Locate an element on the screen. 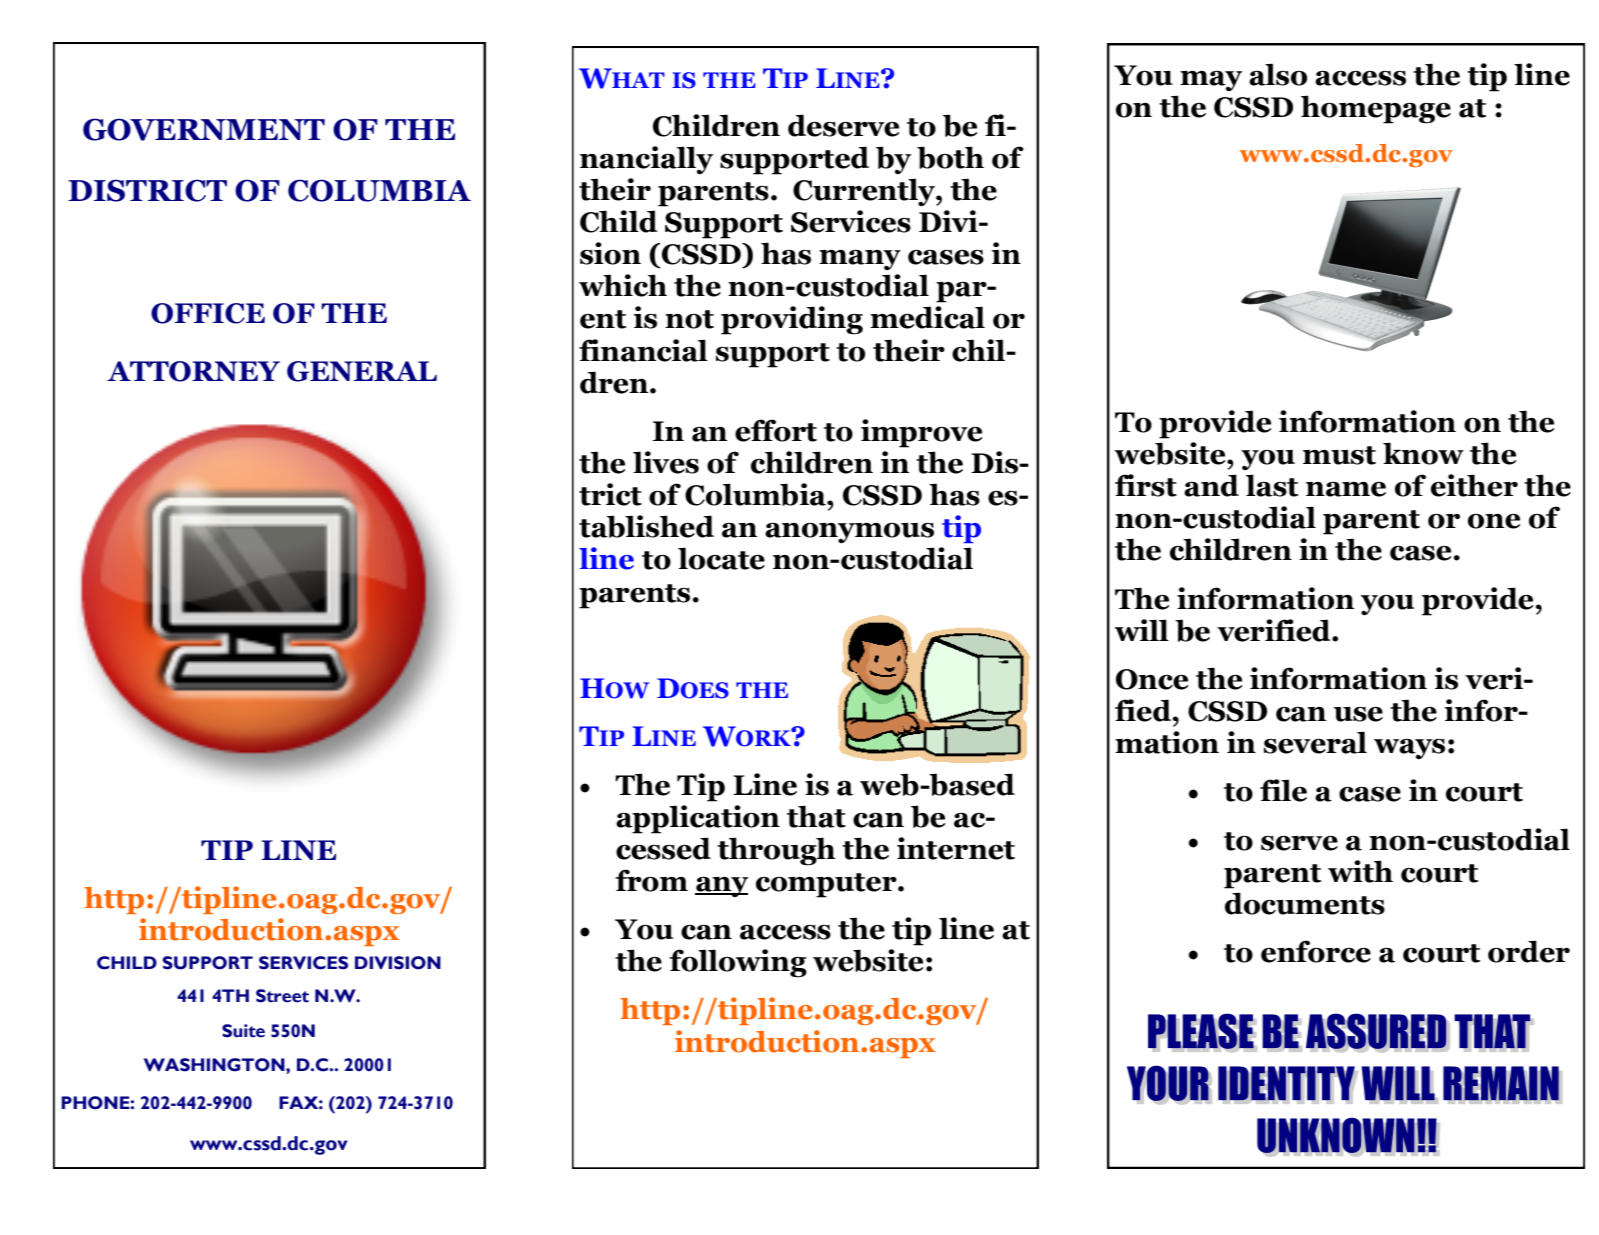 The height and width of the screenshot is (1235, 1599). name is located at coordinates (1346, 489).
